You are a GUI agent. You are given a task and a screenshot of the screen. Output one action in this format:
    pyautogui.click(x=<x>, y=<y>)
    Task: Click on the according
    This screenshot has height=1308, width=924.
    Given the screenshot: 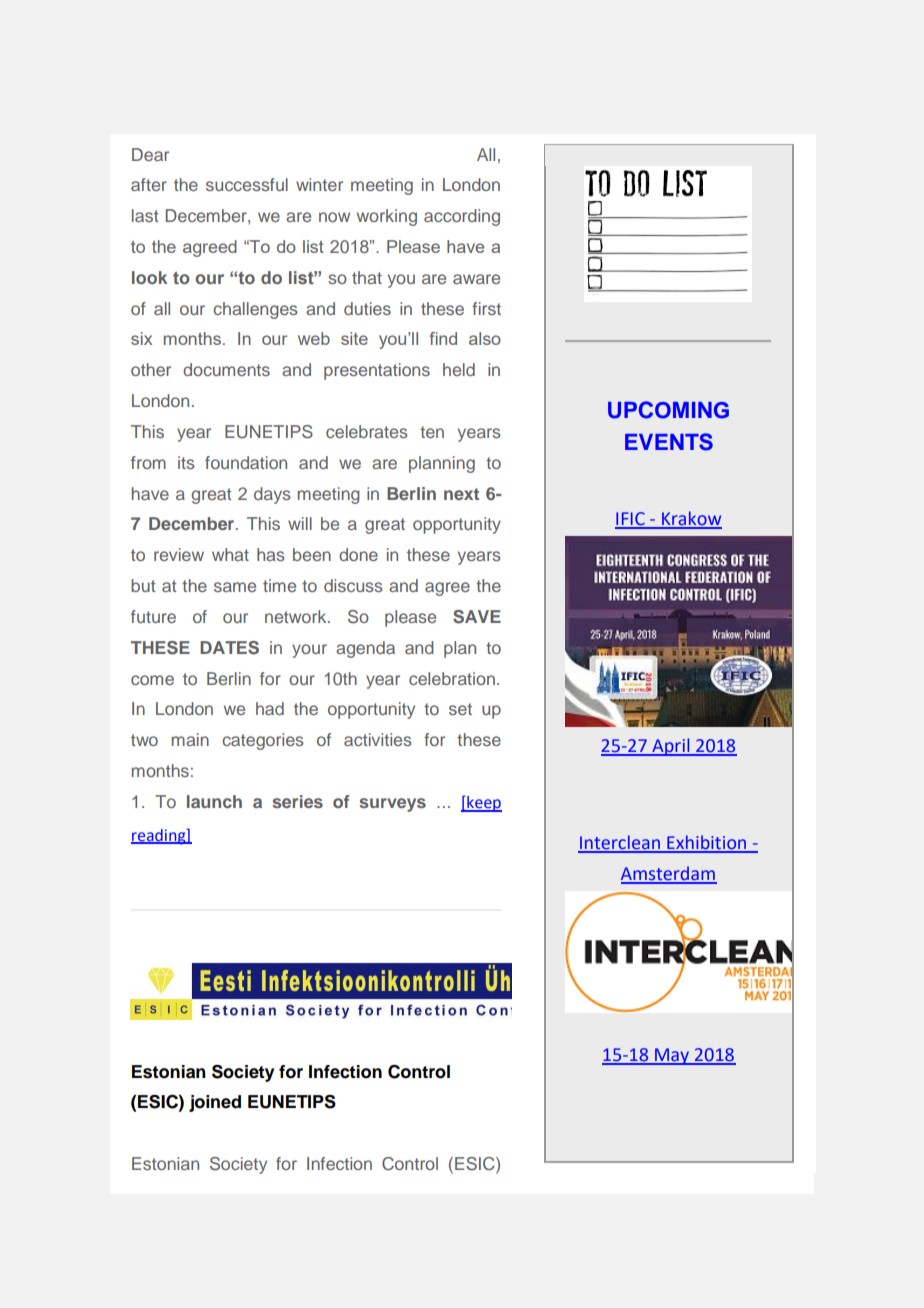 What is the action you would take?
    pyautogui.click(x=462, y=217)
